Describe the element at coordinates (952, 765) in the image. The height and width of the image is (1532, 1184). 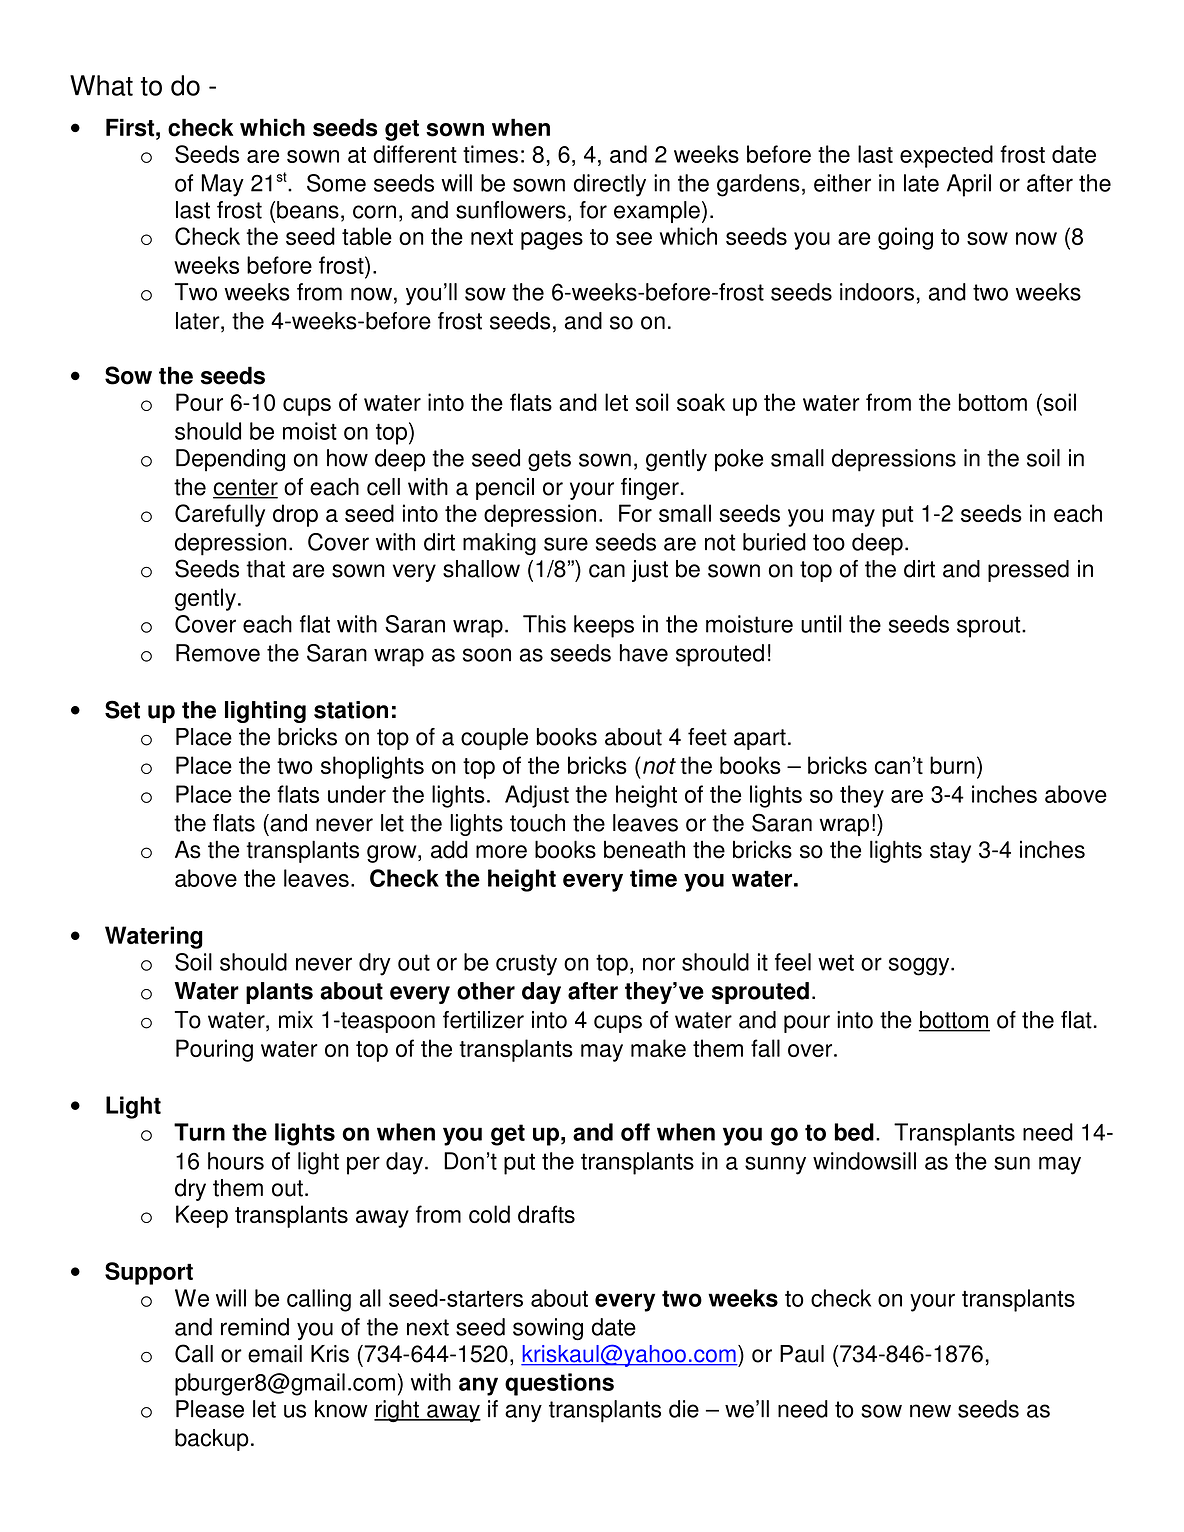
I see `burn` at that location.
